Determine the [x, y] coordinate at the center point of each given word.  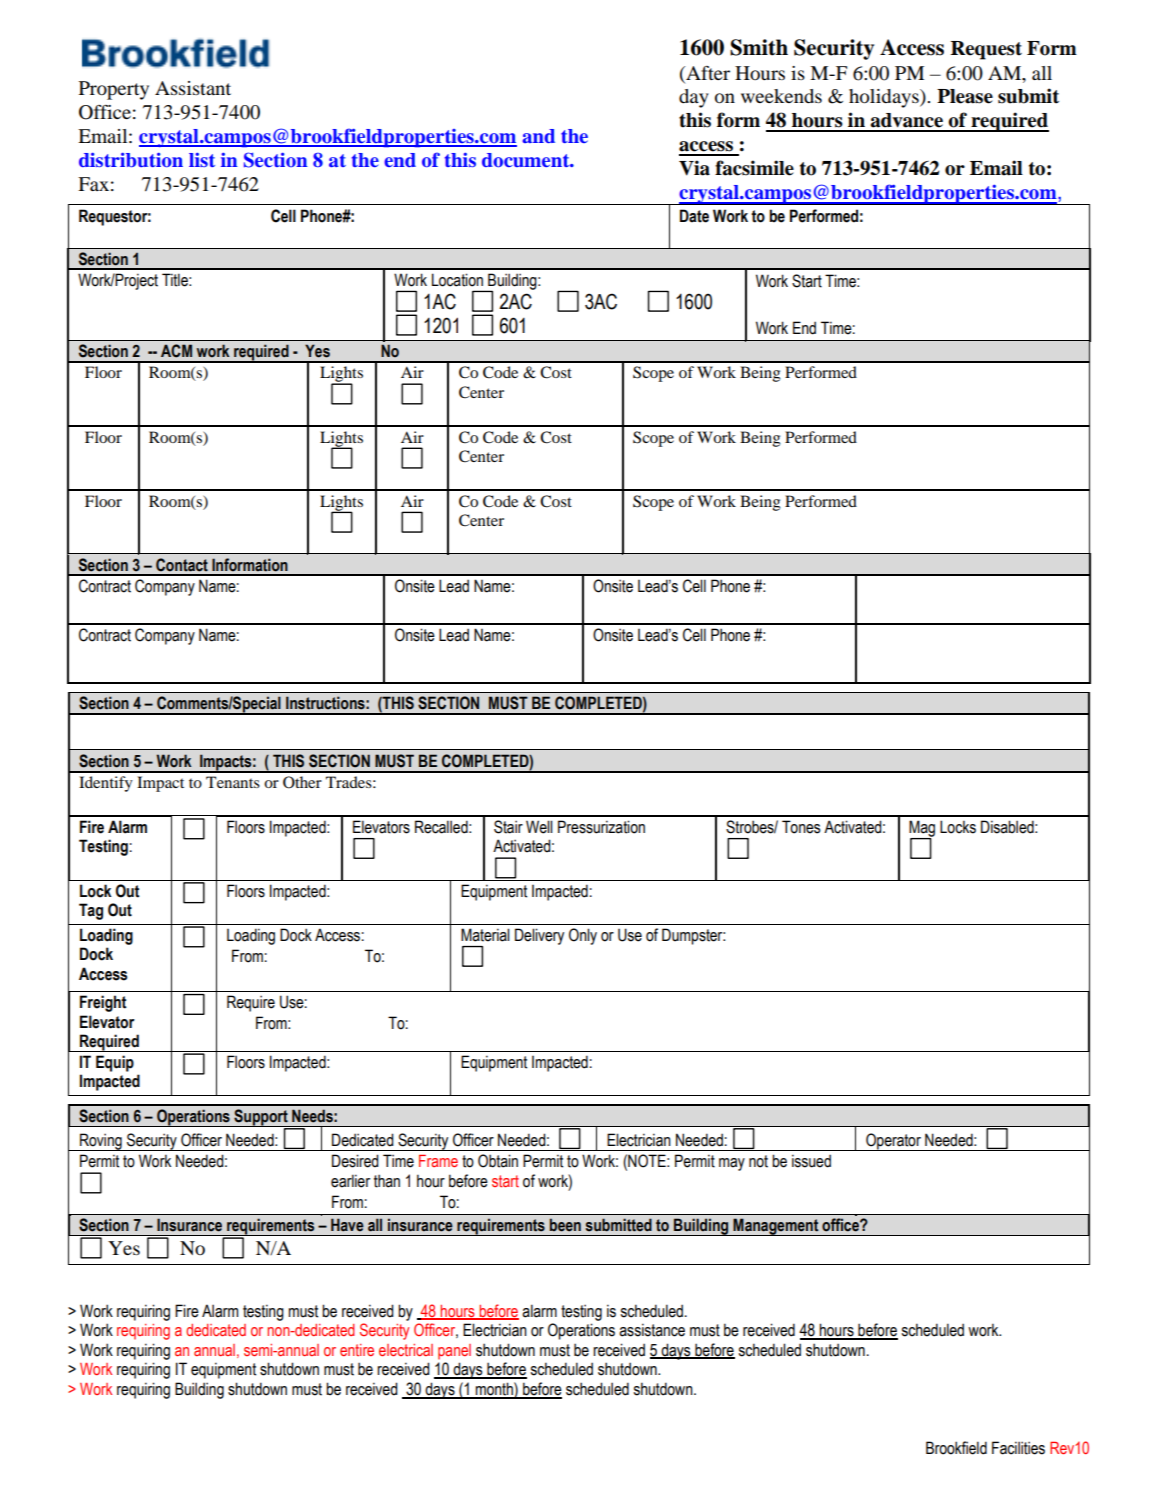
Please [965, 96]
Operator [893, 1142]
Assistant [193, 88]
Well [539, 827]
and [538, 136]
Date [694, 216]
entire [357, 1350]
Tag [91, 911]
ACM [176, 351]
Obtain [498, 1161]
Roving [101, 1142]
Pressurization [601, 827]
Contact [182, 565]
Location [457, 280]
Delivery [539, 936]
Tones [801, 827]
